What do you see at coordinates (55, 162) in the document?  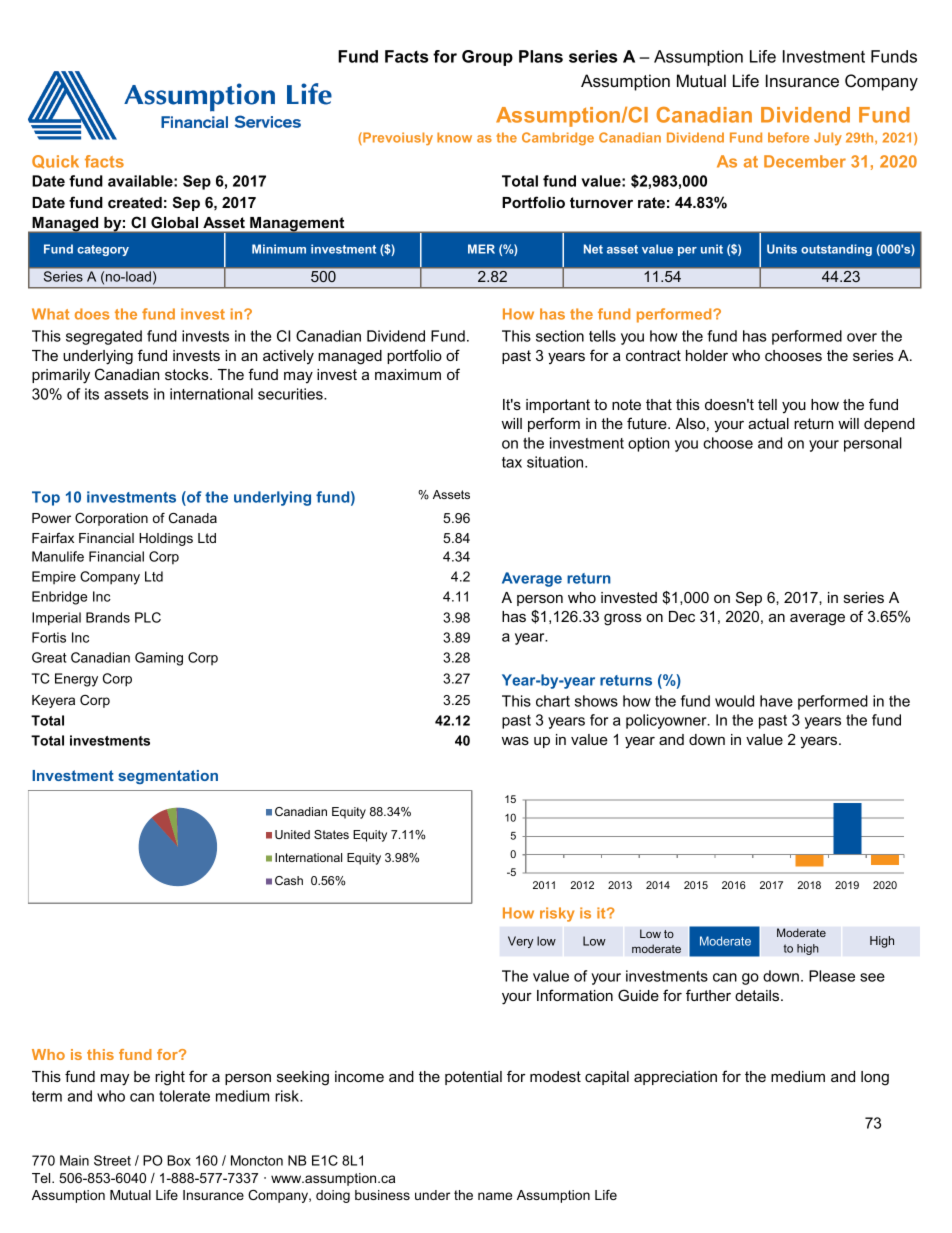 I see `Quick` at bounding box center [55, 162].
